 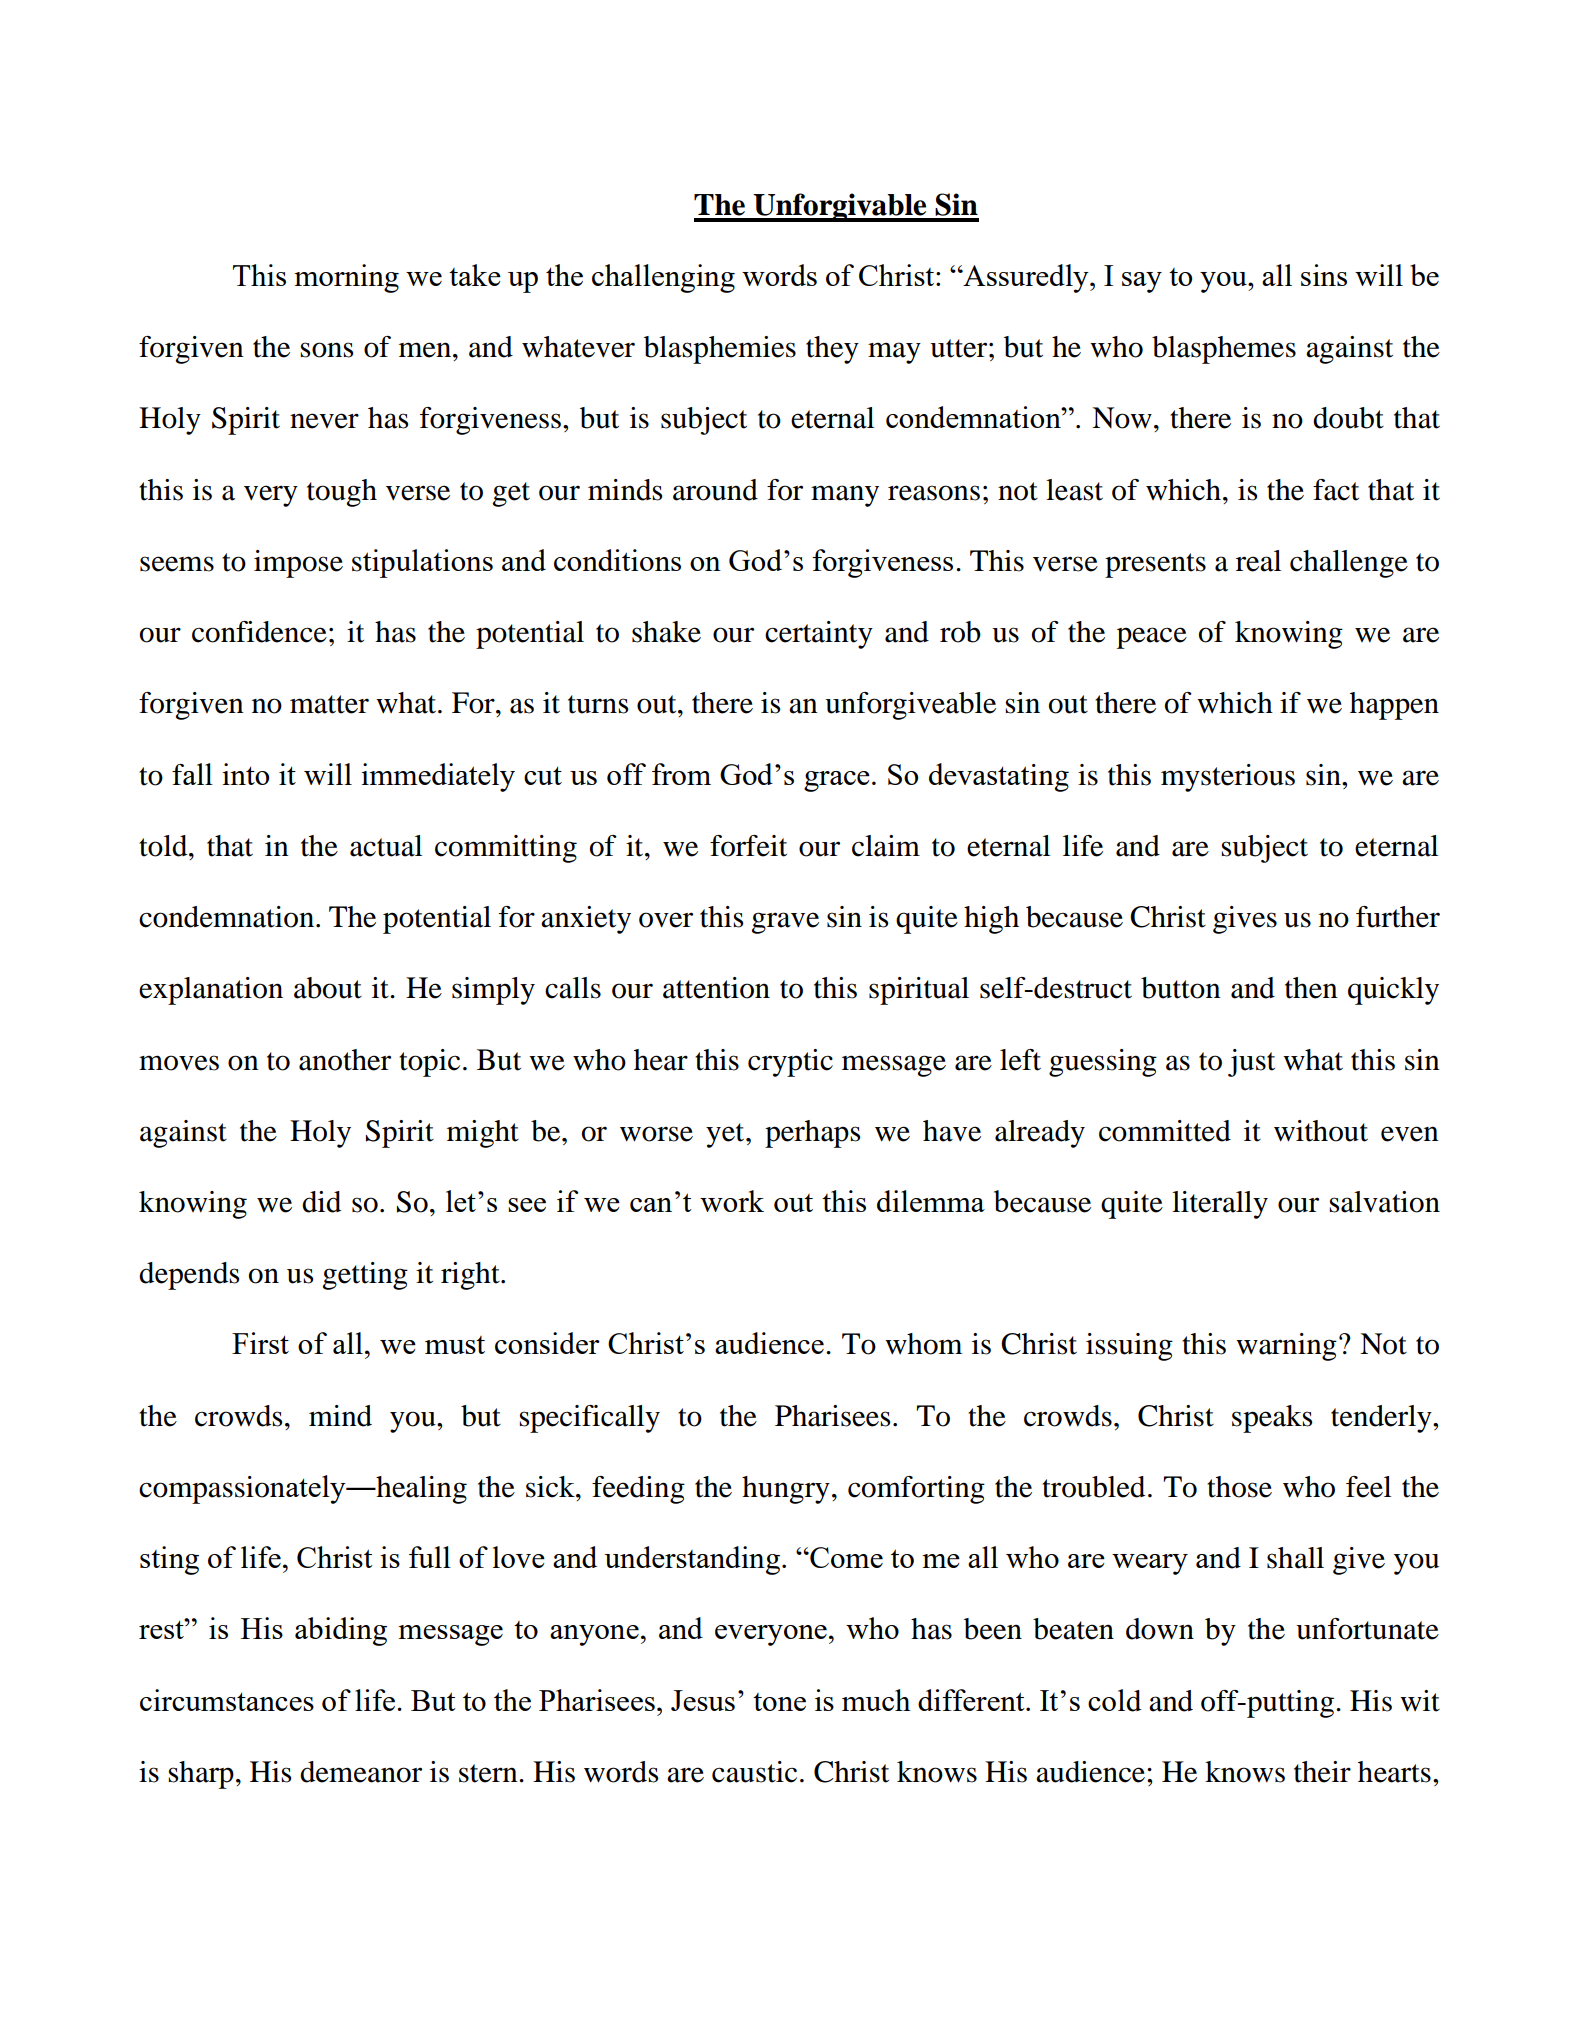 What do you see at coordinates (779, 1702) in the page?
I see `tone` at bounding box center [779, 1702].
